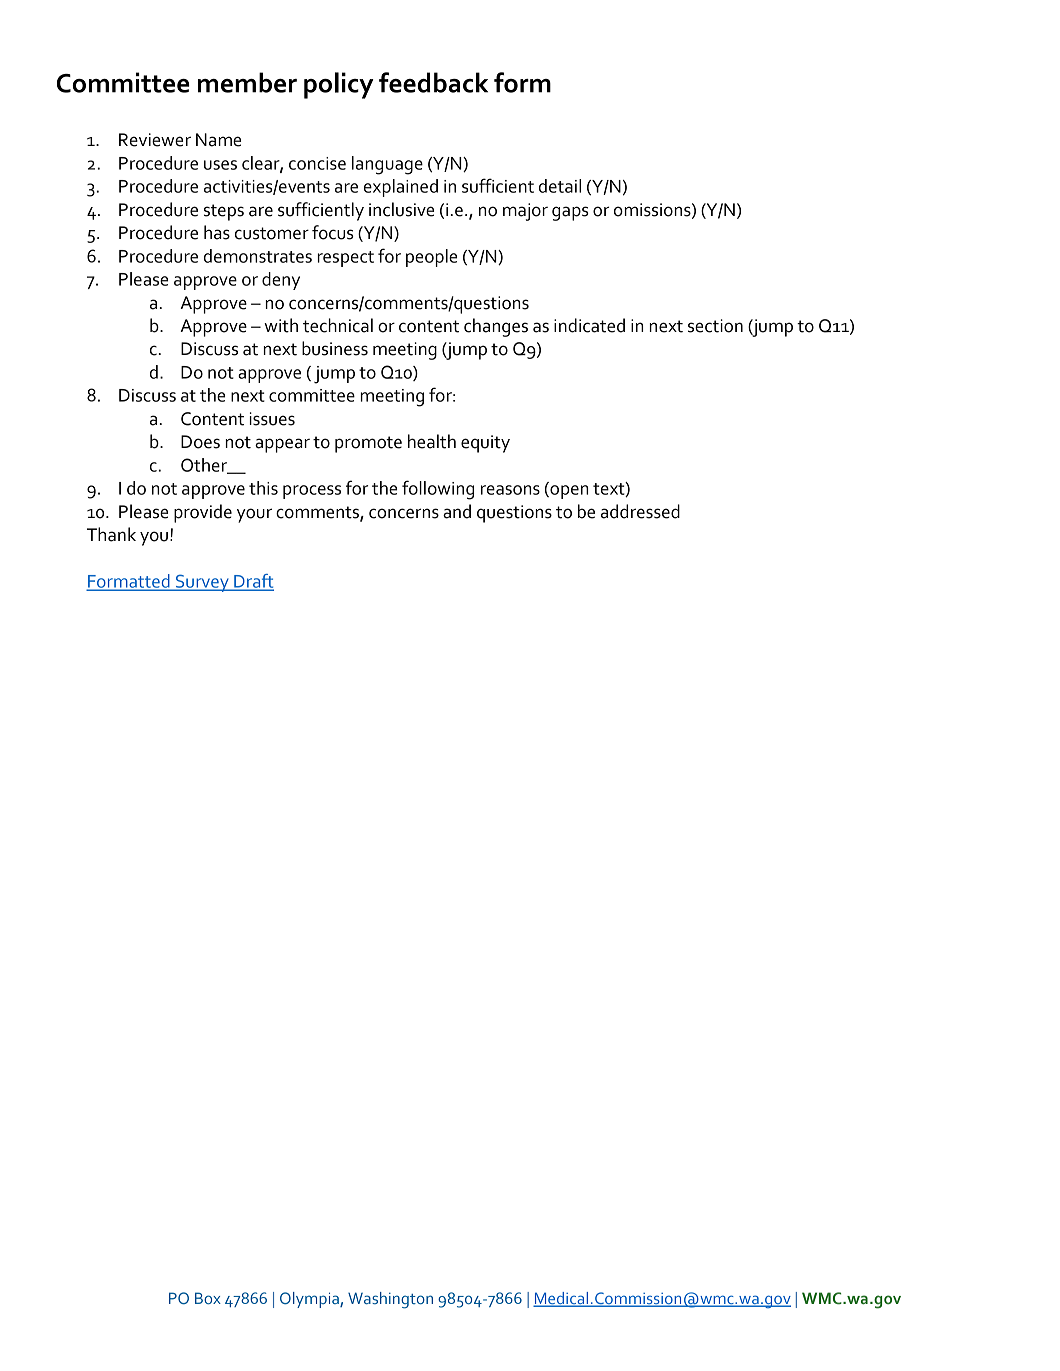  What do you see at coordinates (568, 492) in the screenshot?
I see `open` at bounding box center [568, 492].
